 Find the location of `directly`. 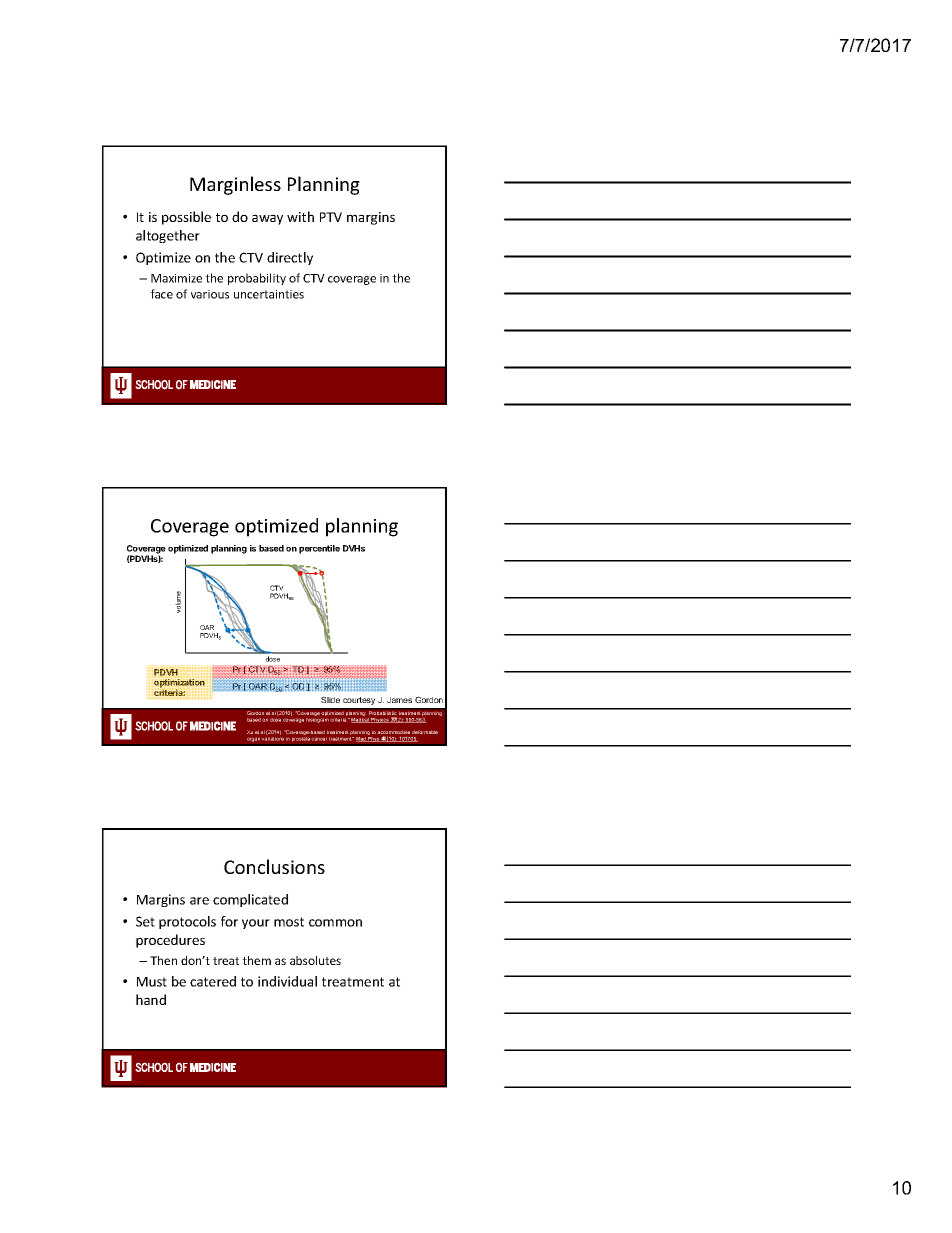

directly is located at coordinates (290, 258).
